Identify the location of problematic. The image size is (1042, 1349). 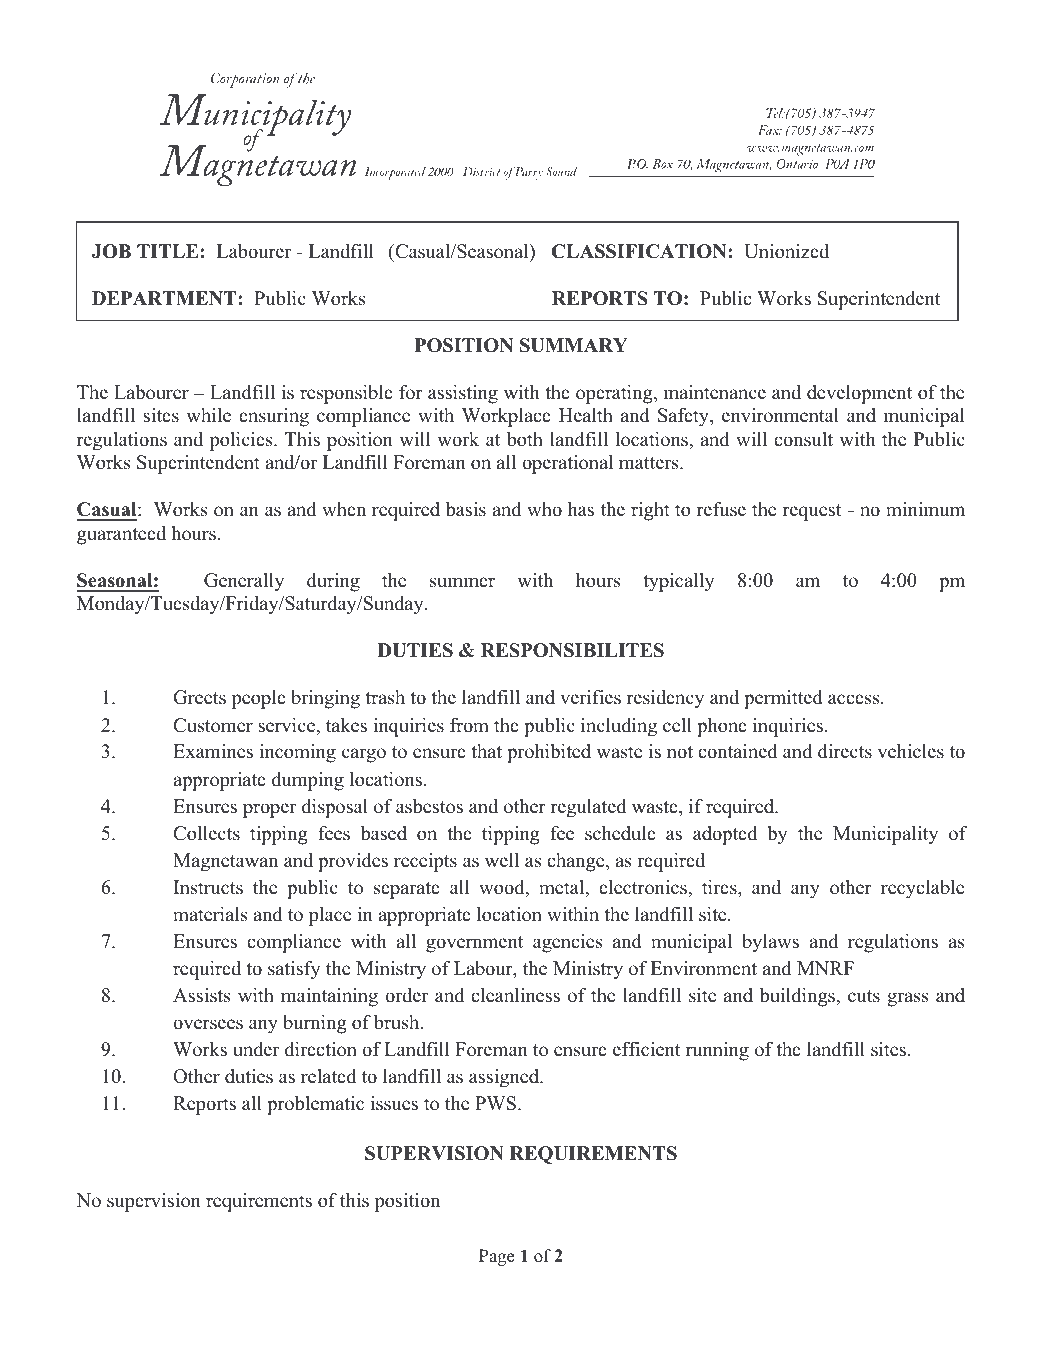
(315, 1105).
